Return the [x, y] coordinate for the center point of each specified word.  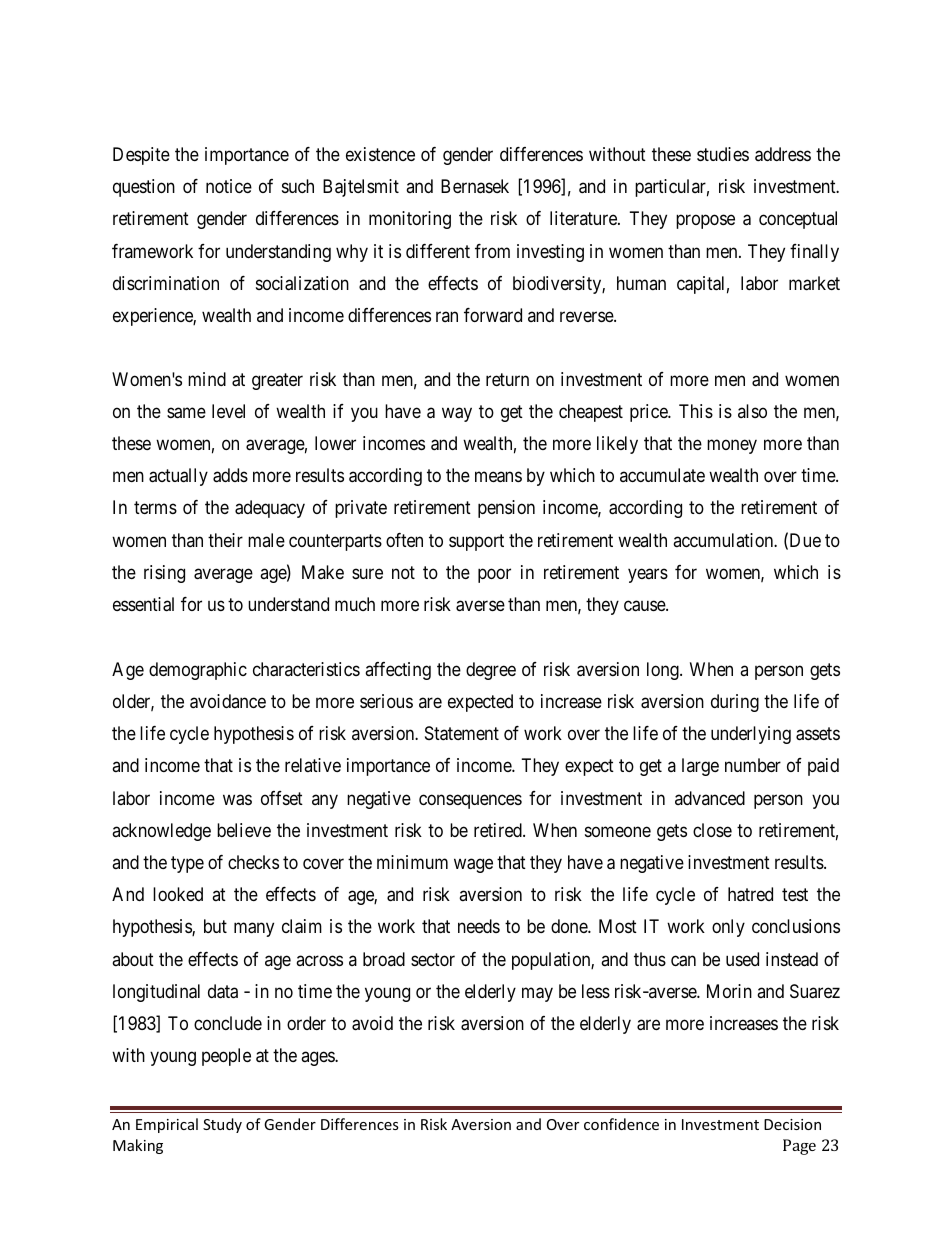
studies [723, 154]
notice [229, 186]
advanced [710, 798]
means [498, 477]
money [732, 446]
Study [222, 1125]
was [237, 800]
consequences [470, 801]
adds [230, 475]
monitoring [410, 220]
